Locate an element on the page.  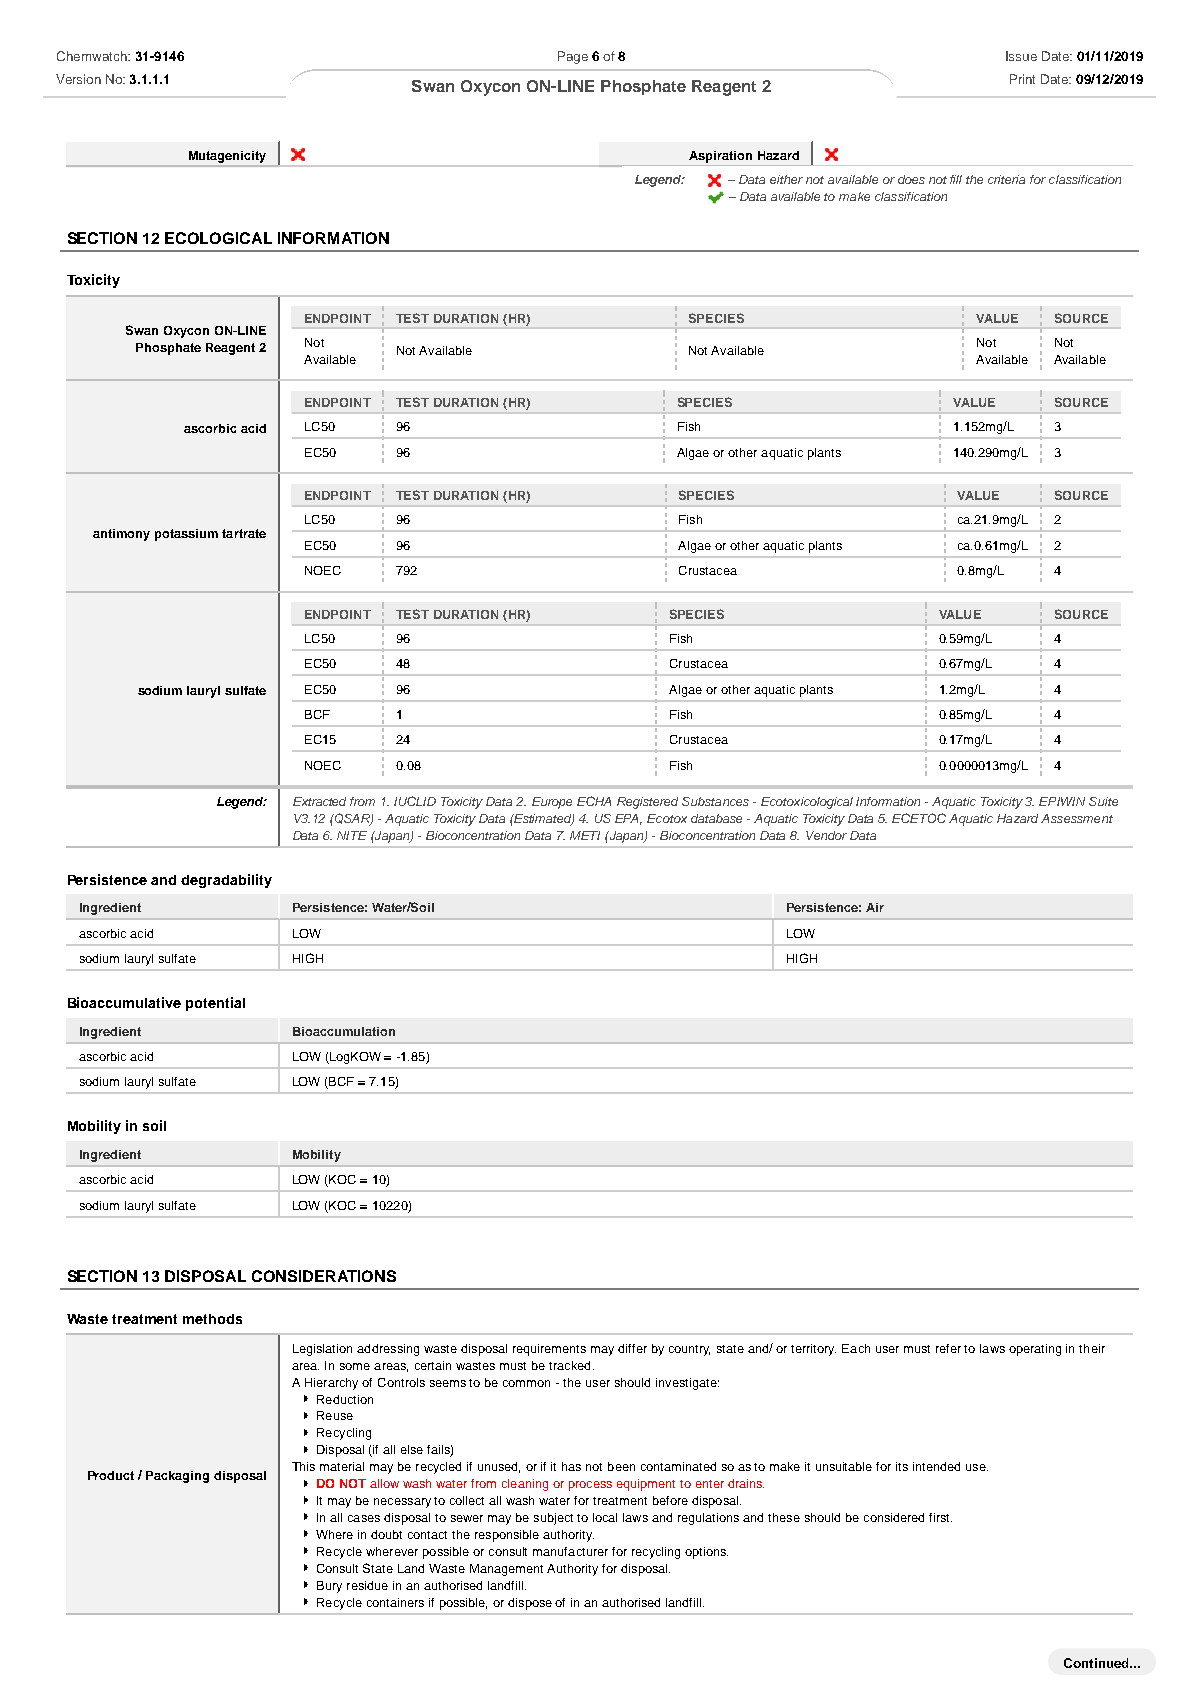
dispose is located at coordinates (530, 1604).
